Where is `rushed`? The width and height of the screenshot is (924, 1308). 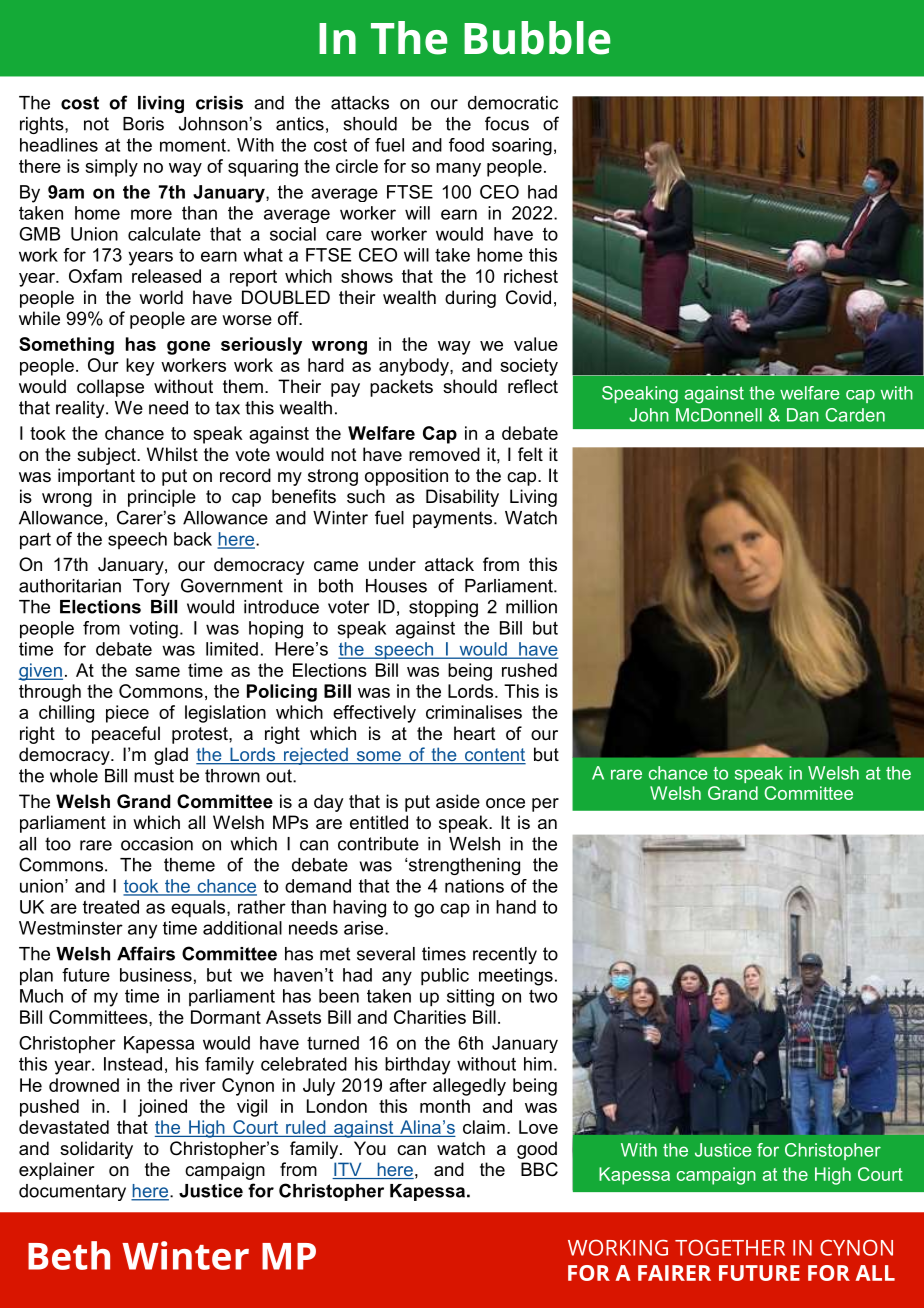 rushed is located at coordinates (529, 670).
